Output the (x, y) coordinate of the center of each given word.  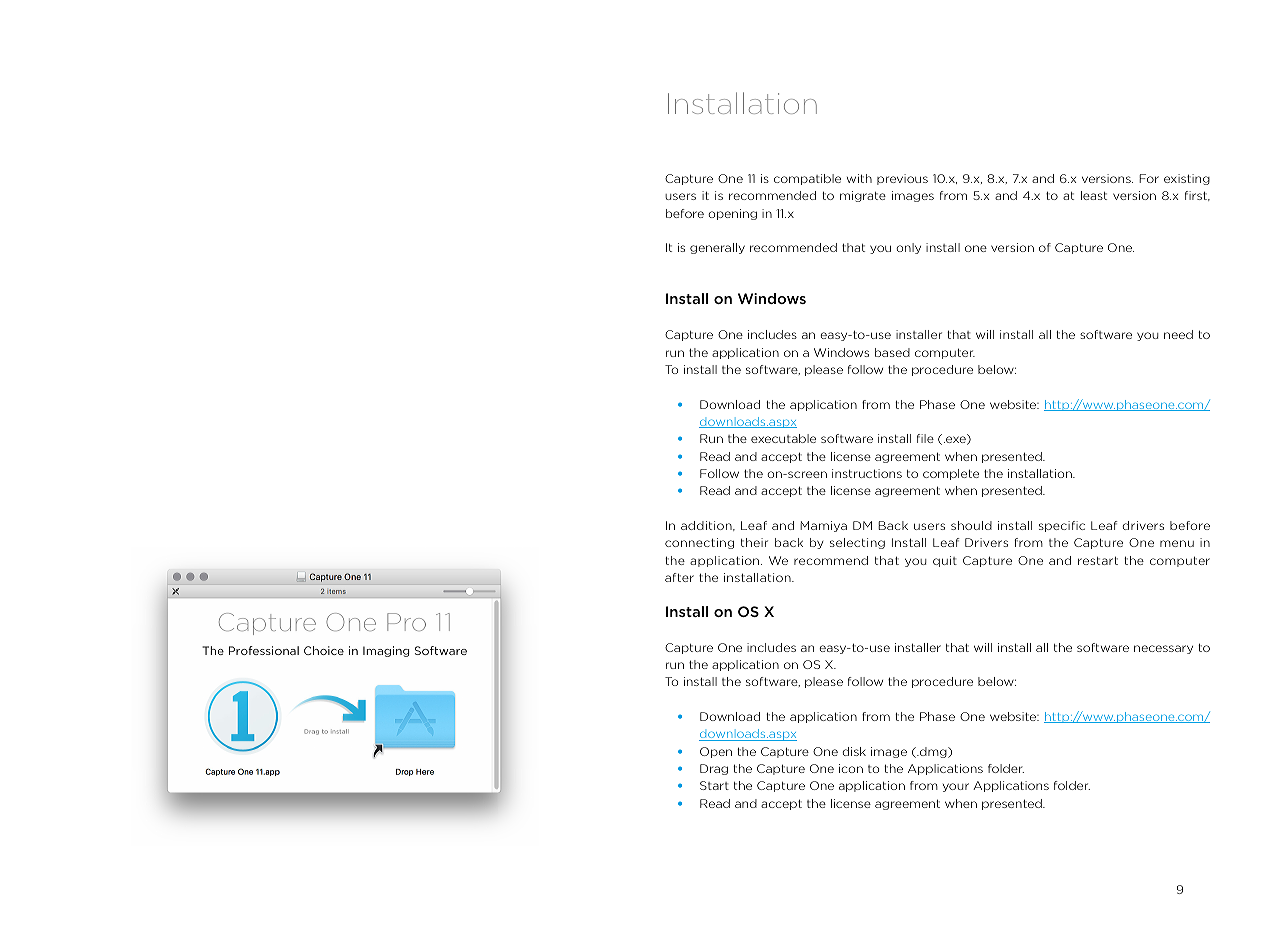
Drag (714, 769)
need (1178, 334)
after (679, 577)
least (1094, 195)
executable (783, 438)
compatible (807, 179)
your (956, 787)
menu (1177, 543)
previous (902, 179)
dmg (933, 752)
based (892, 352)
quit (945, 561)
